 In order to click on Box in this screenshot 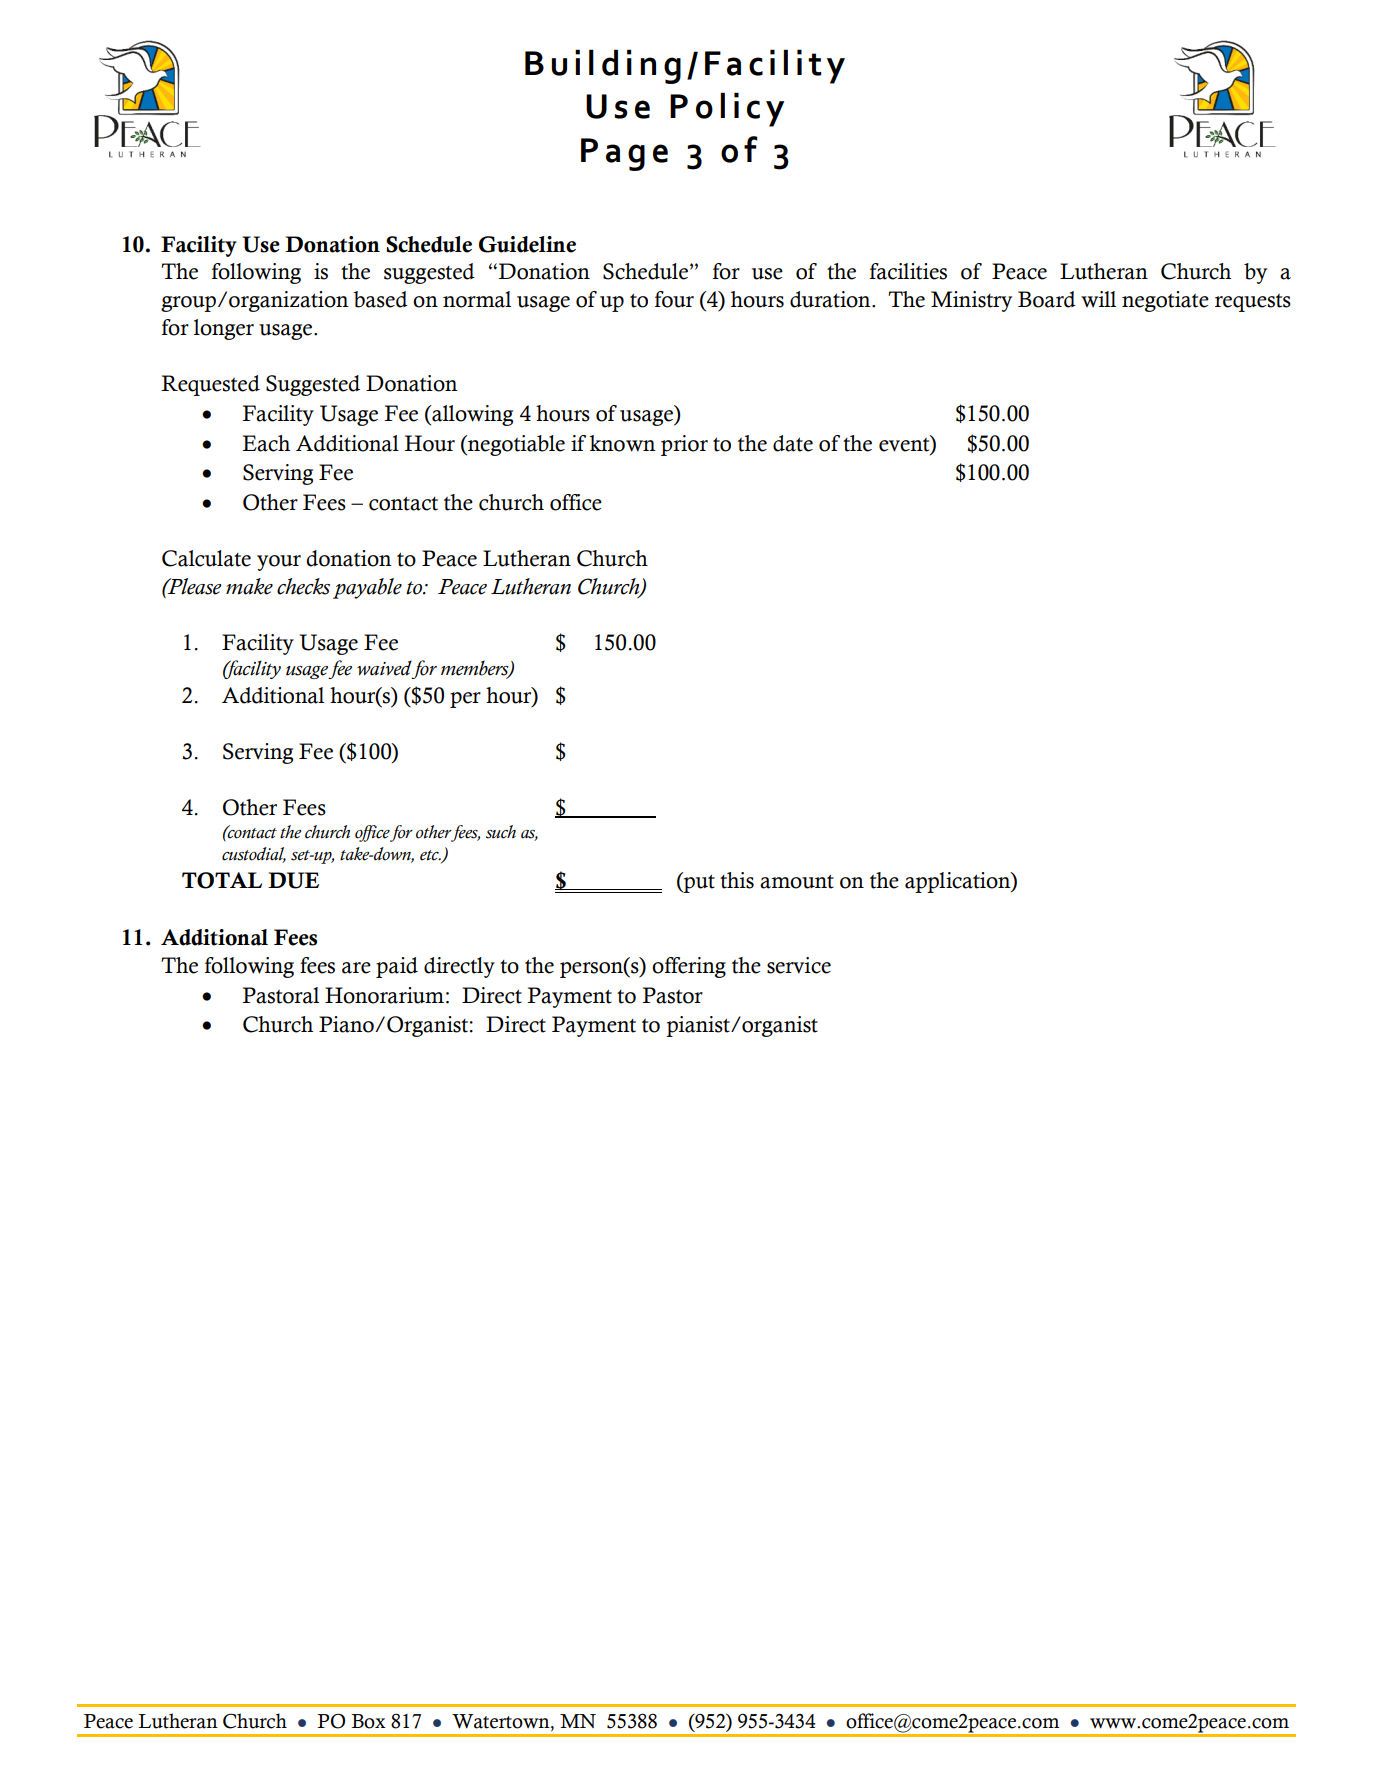, I will do `click(369, 1721)`.
